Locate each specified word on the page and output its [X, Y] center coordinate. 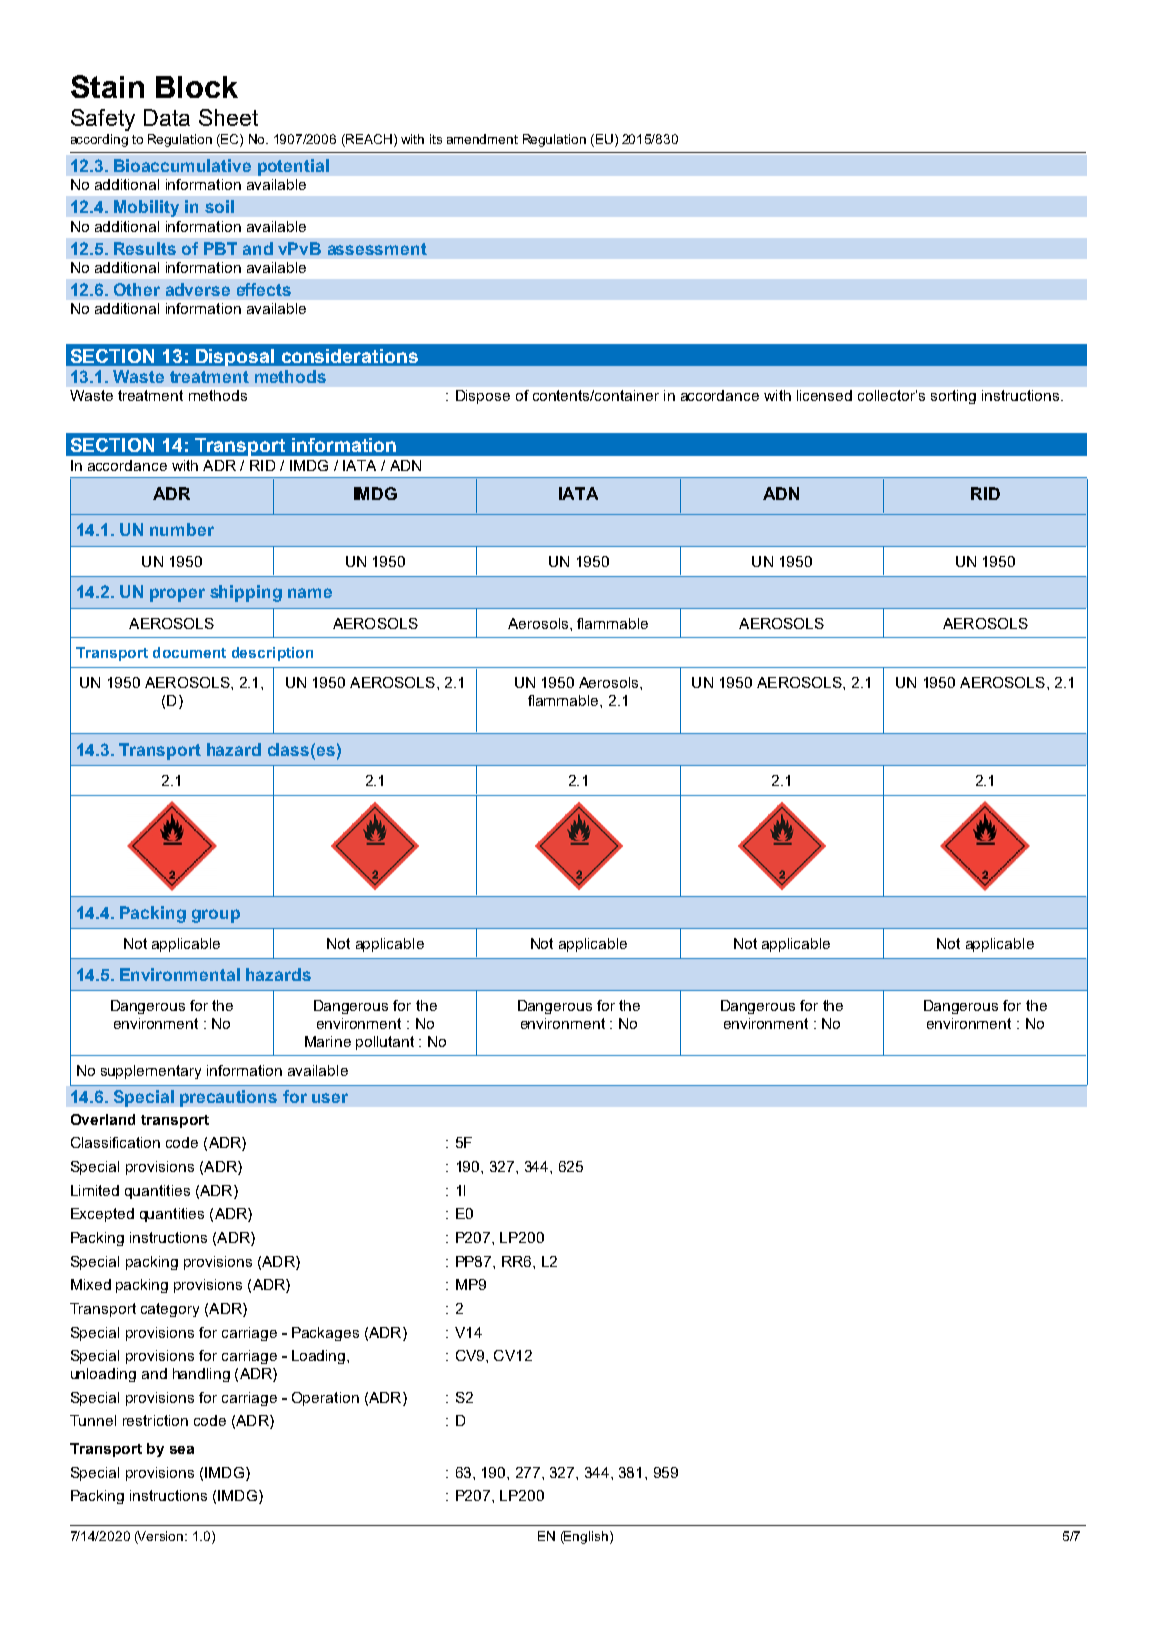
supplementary [151, 1072]
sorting [953, 397]
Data [167, 117]
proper [177, 595]
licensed [824, 395]
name [310, 593]
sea [182, 1450]
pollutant [385, 1043]
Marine [328, 1041]
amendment [482, 139]
